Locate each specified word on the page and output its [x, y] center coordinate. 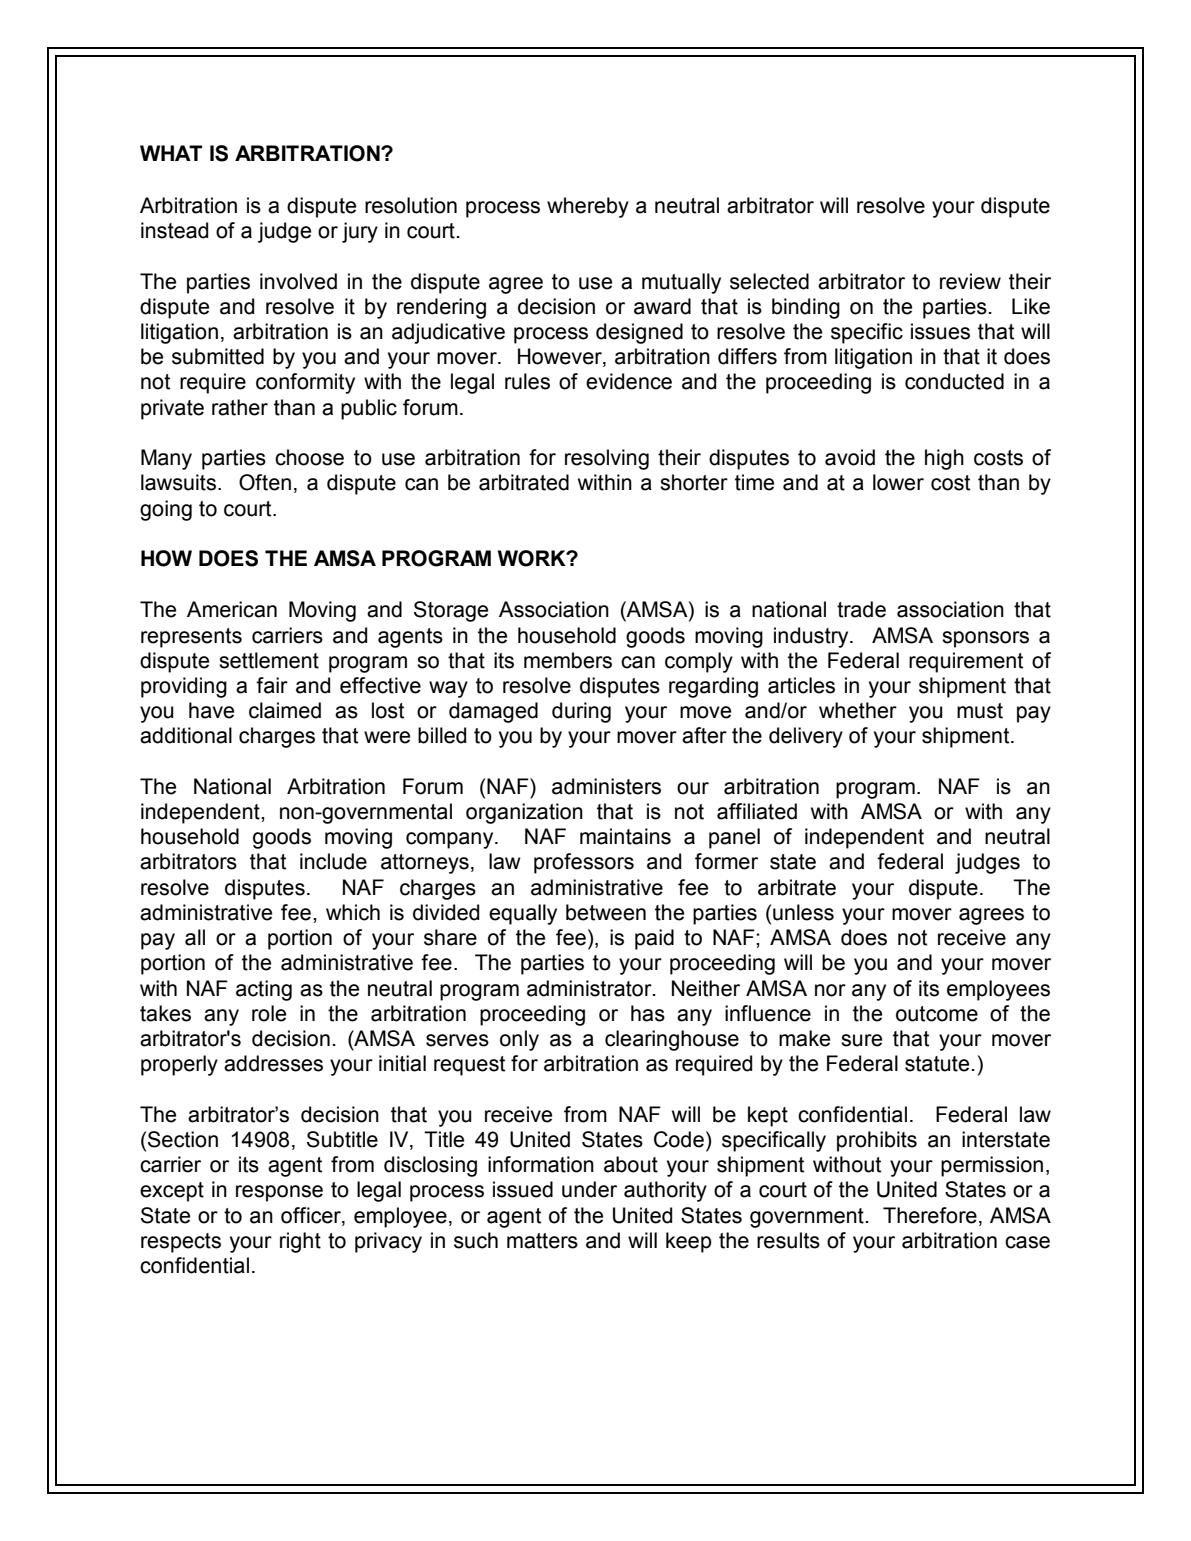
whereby [588, 207]
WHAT [171, 153]
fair [272, 685]
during [581, 712]
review [970, 281]
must [980, 711]
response [279, 1193]
